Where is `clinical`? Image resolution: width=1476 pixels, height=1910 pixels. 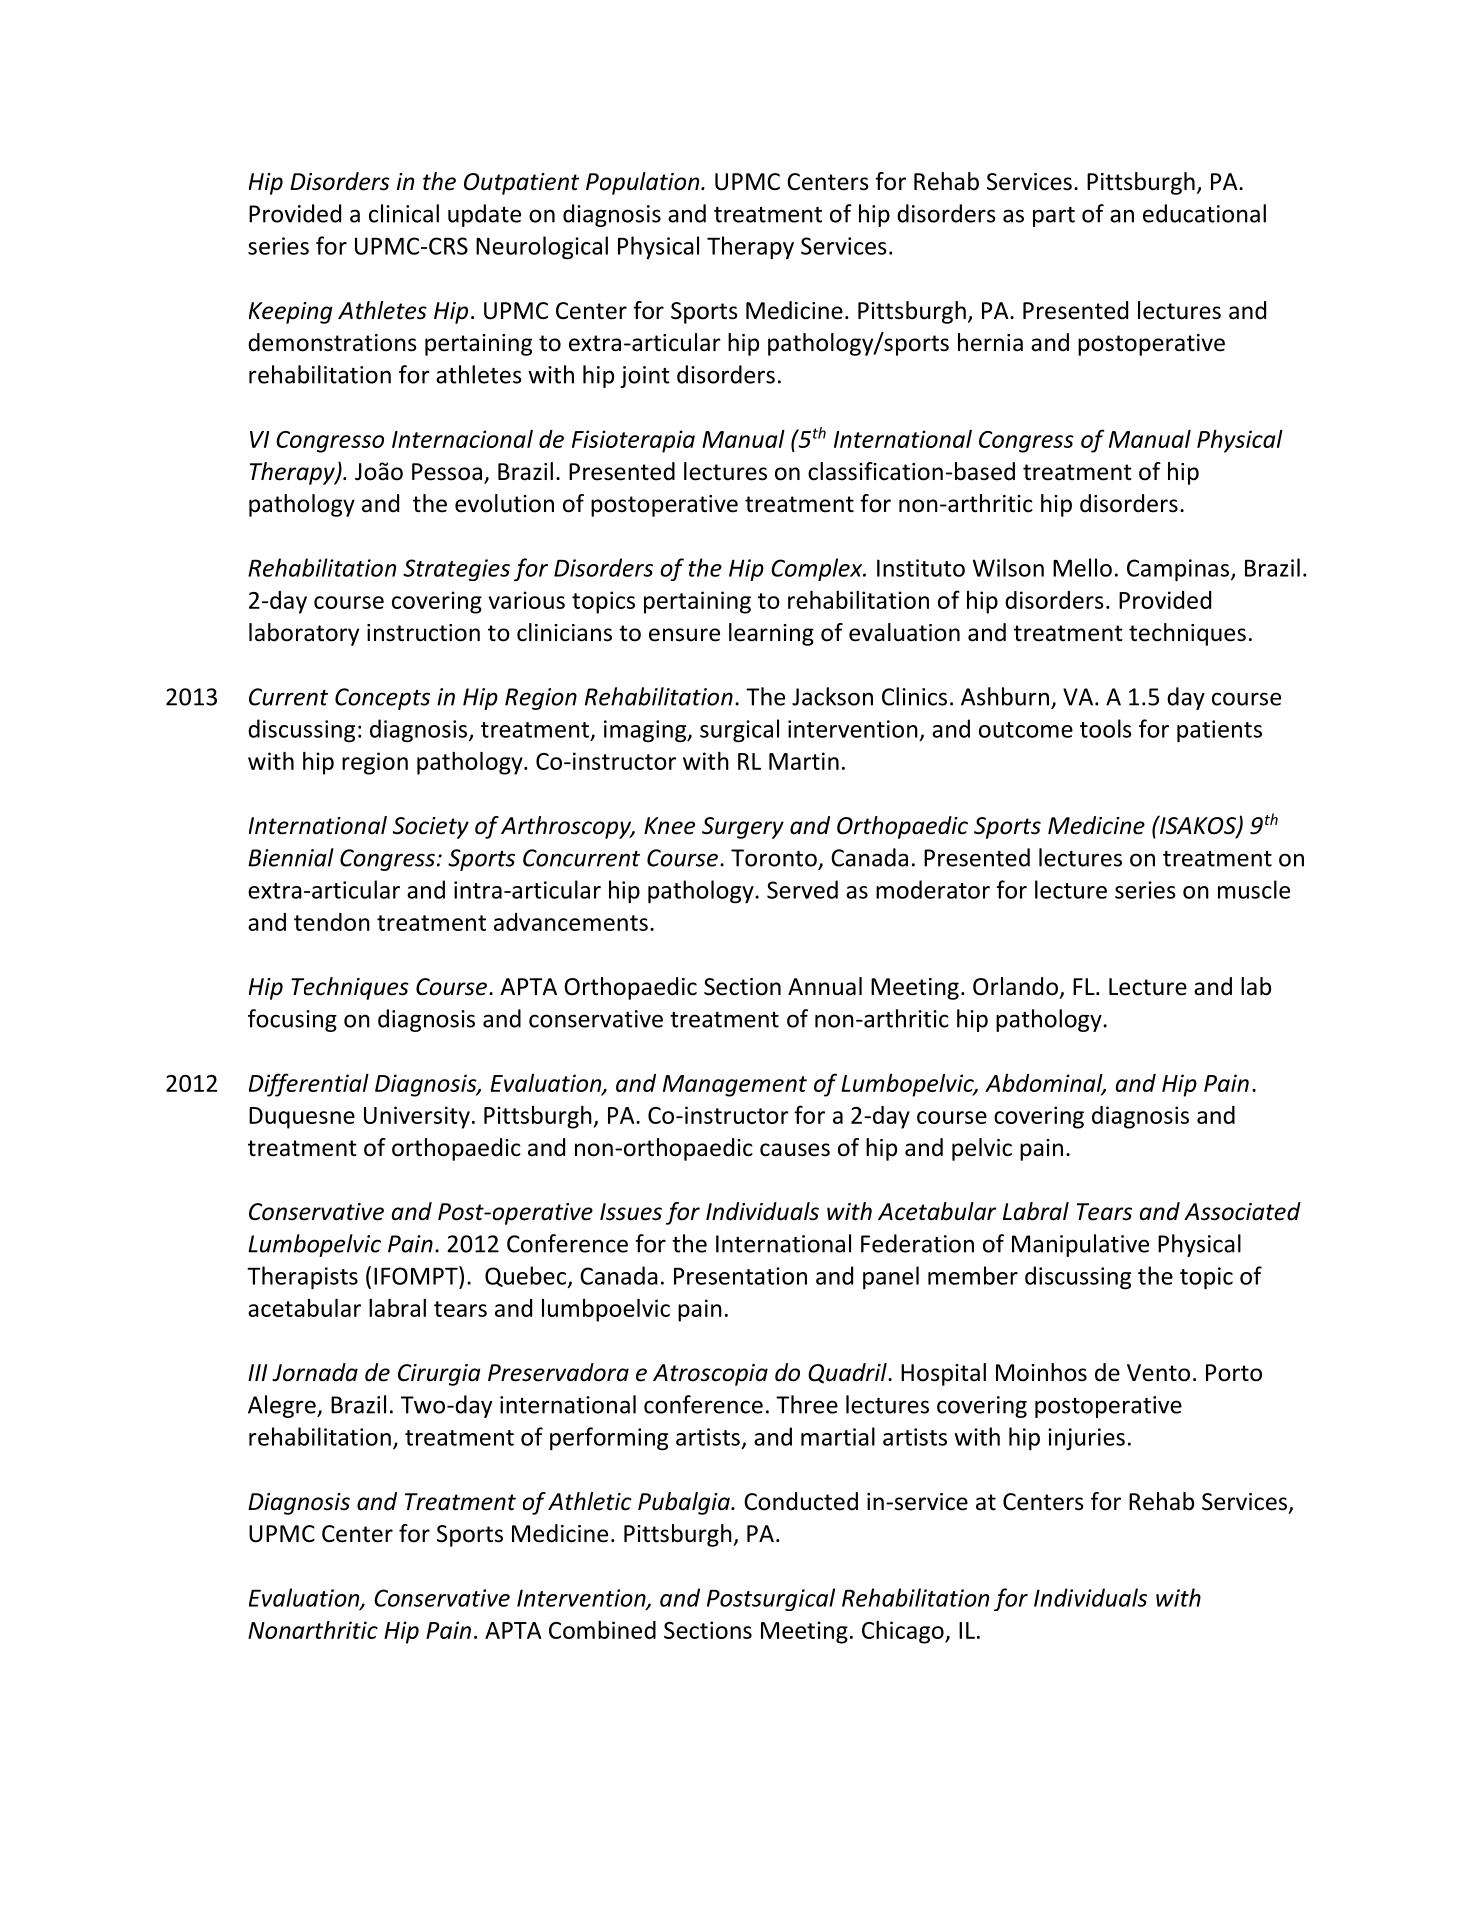
clinical is located at coordinates (404, 213).
